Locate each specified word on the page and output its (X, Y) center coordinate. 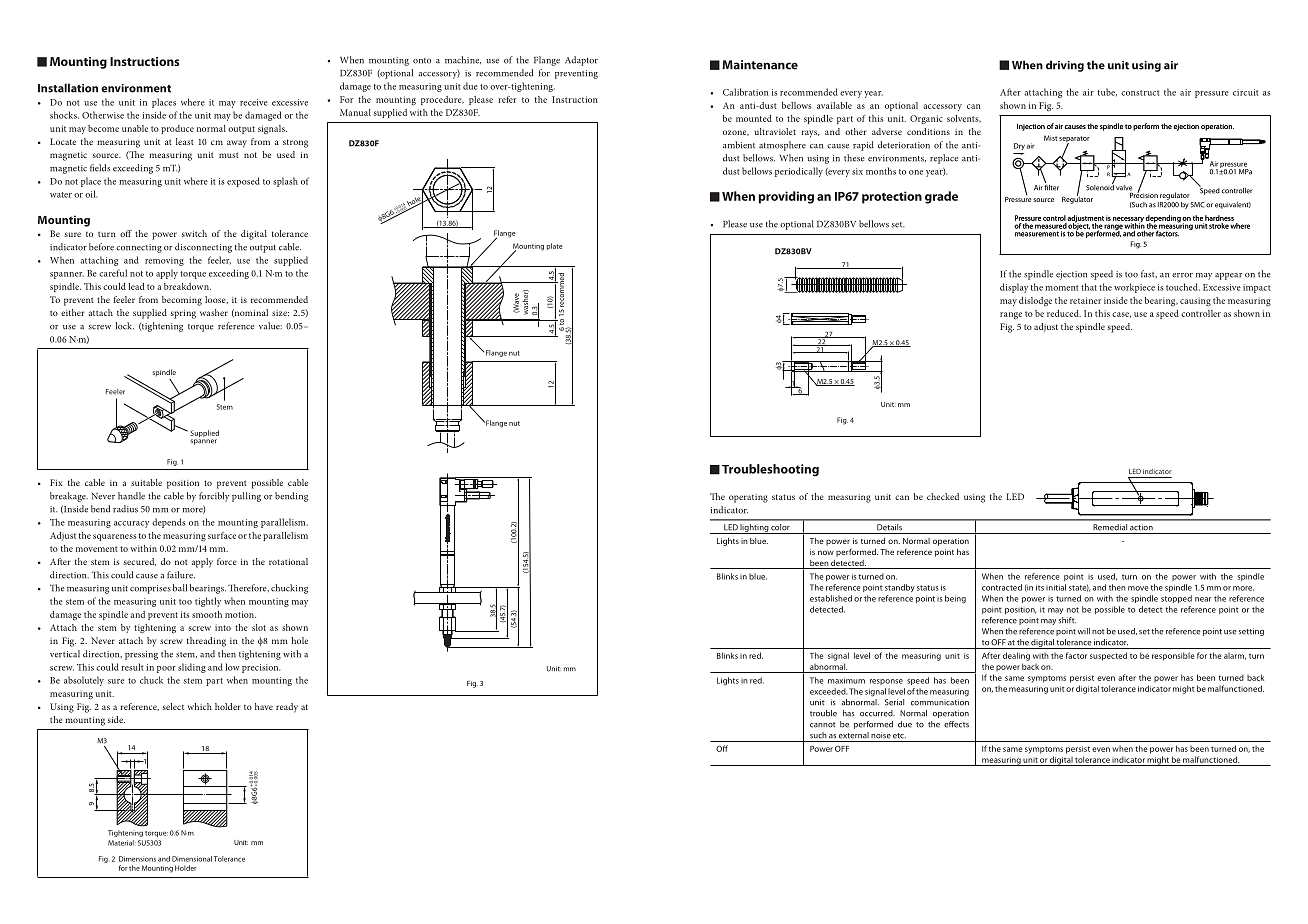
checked (943, 496)
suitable (146, 482)
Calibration (746, 92)
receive (254, 102)
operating (748, 498)
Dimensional (192, 859)
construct (1140, 93)
